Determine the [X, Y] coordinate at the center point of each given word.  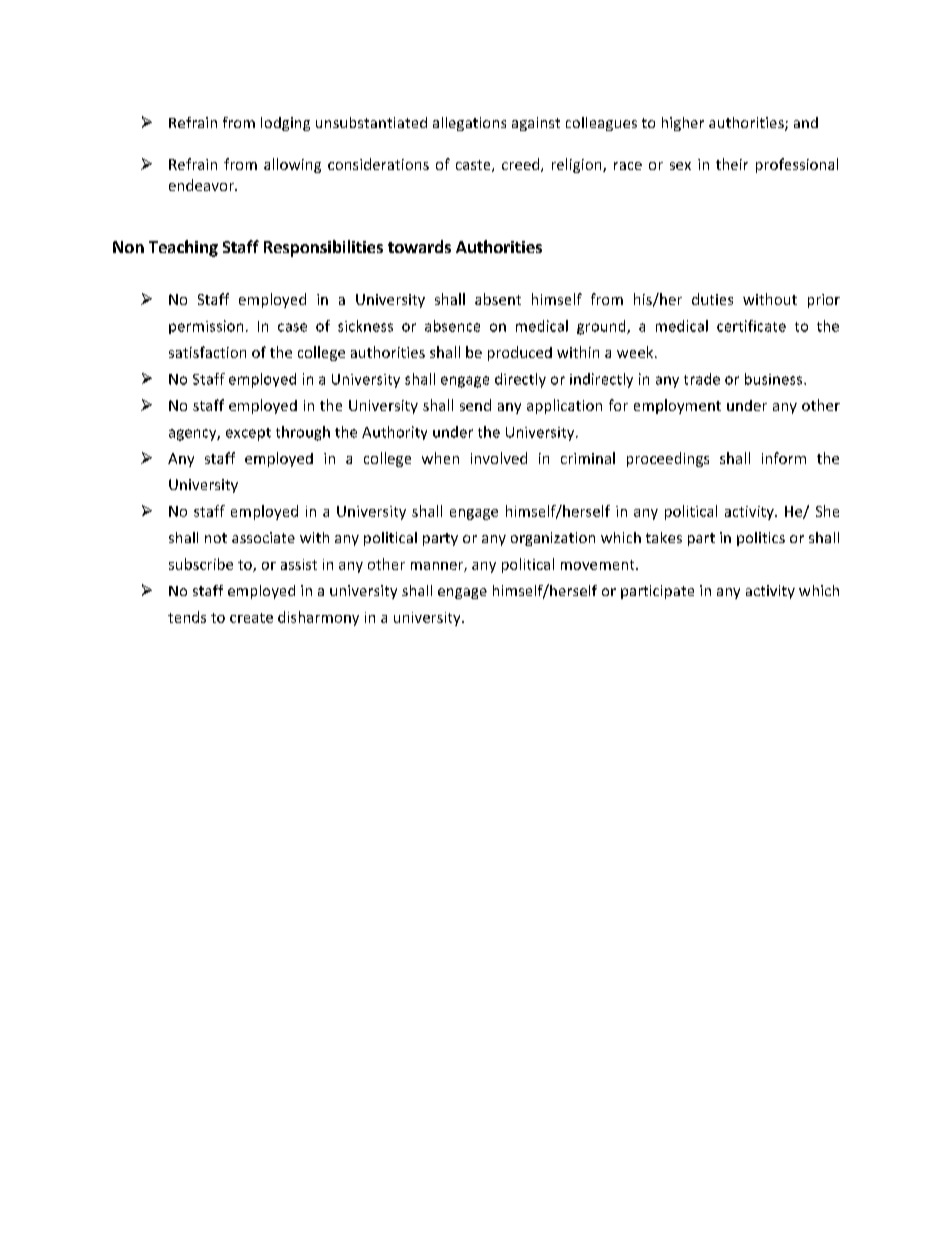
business [775, 379]
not [216, 538]
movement [599, 565]
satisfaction [207, 352]
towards [419, 246]
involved [499, 458]
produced [520, 353]
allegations [469, 124]
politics [761, 539]
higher [683, 124]
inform [784, 458]
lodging [285, 124]
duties [712, 299]
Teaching [183, 248]
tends [187, 617]
